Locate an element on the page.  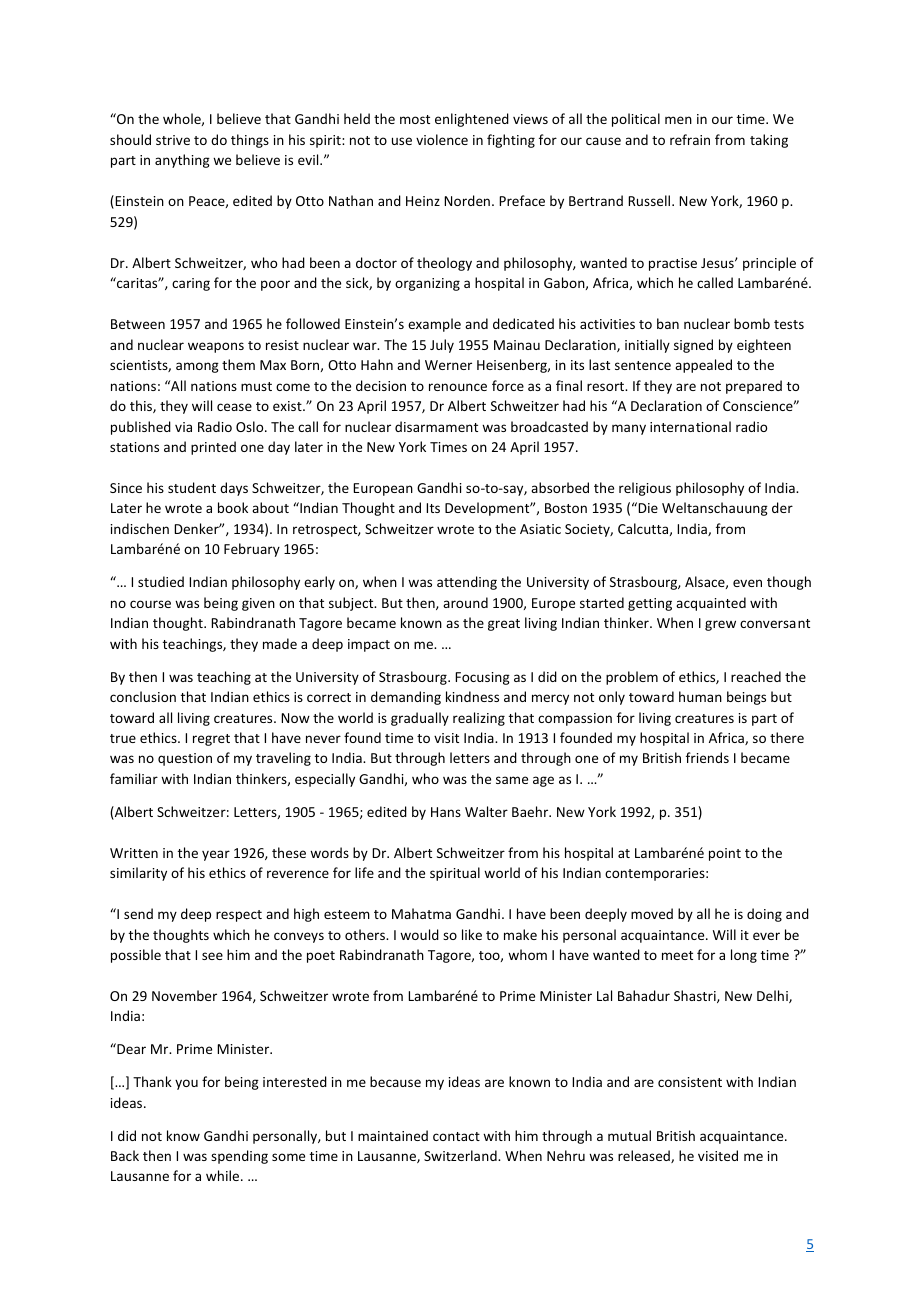
Focusing is located at coordinates (482, 678).
